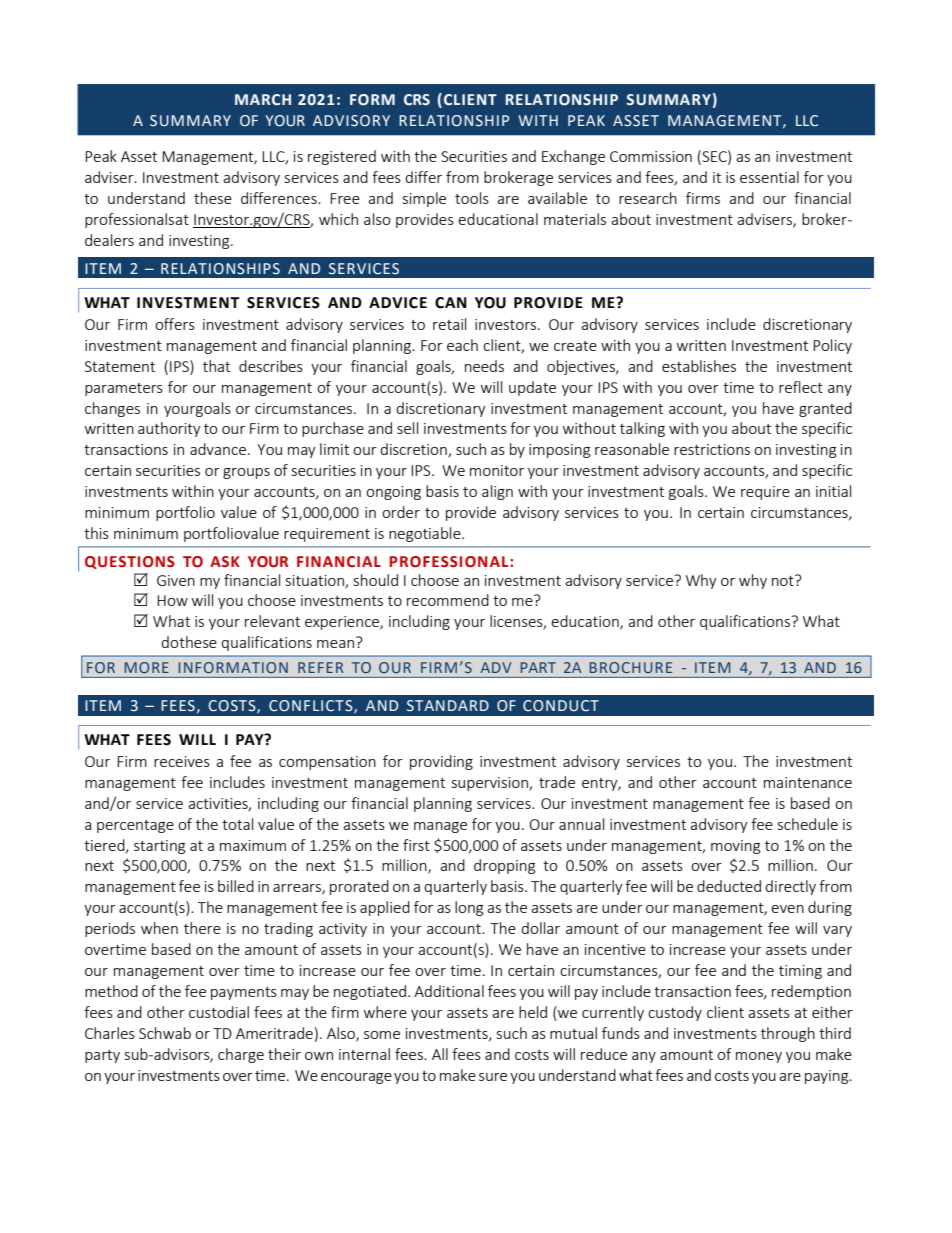 The width and height of the screenshot is (952, 1233). Describe the element at coordinates (182, 761) in the screenshot. I see `receives` at that location.
